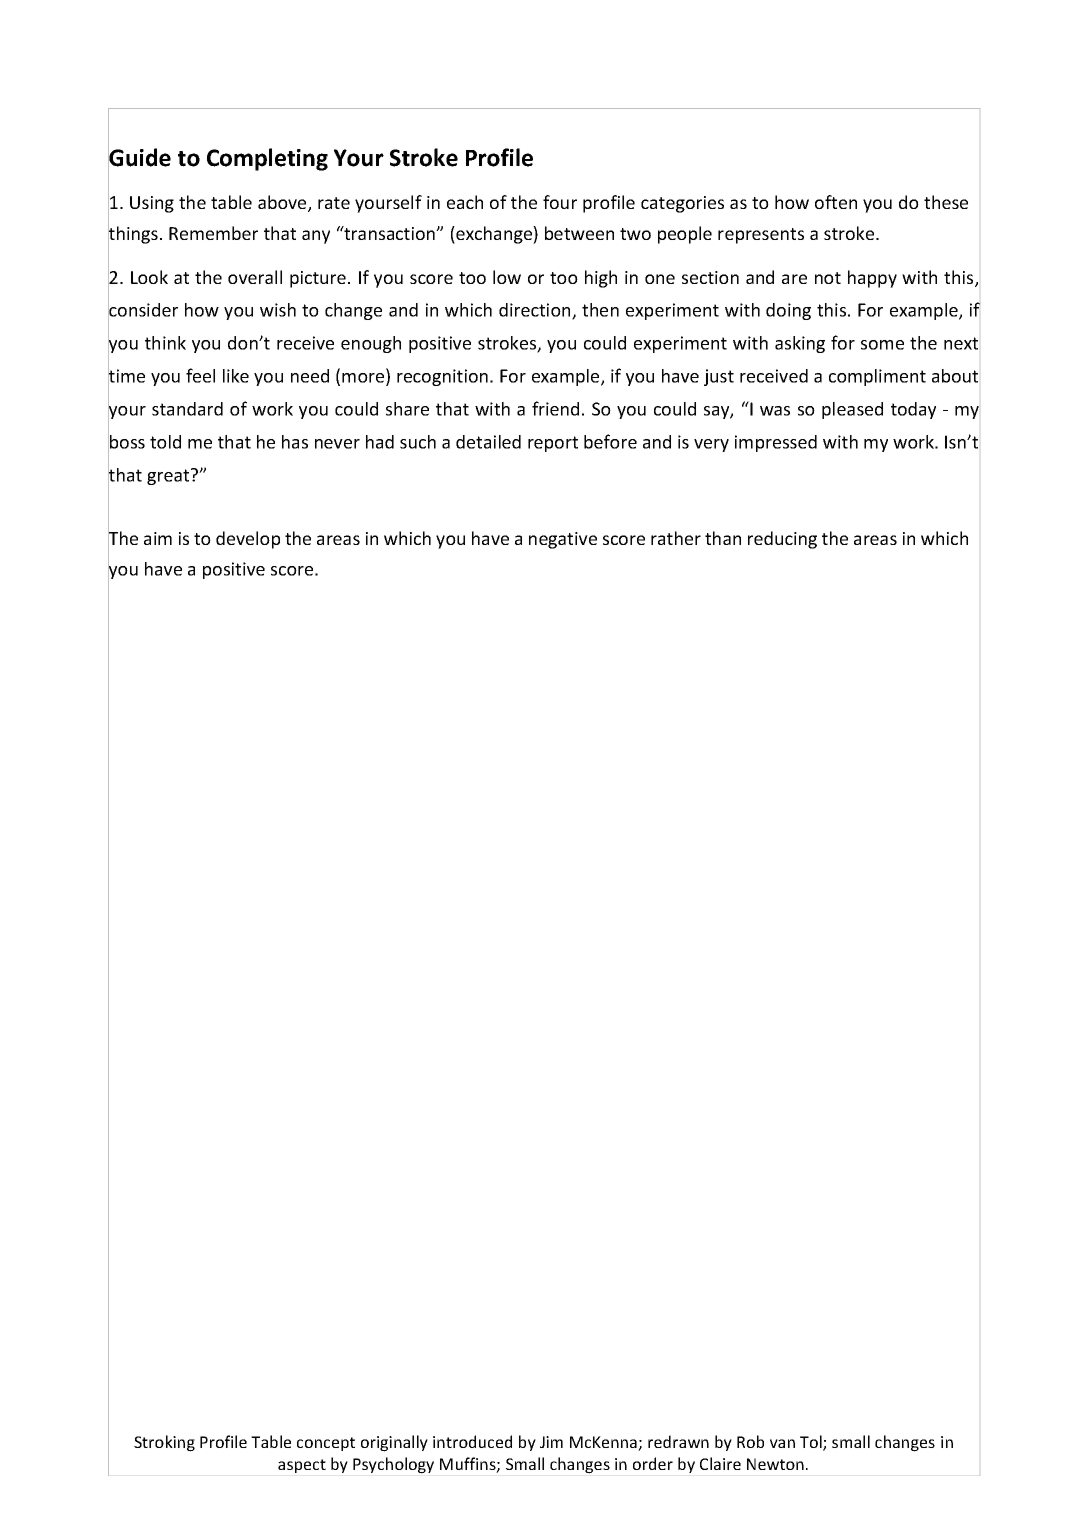 This document has width=1088, height=1540. Describe the element at coordinates (836, 202) in the document. I see `often` at that location.
